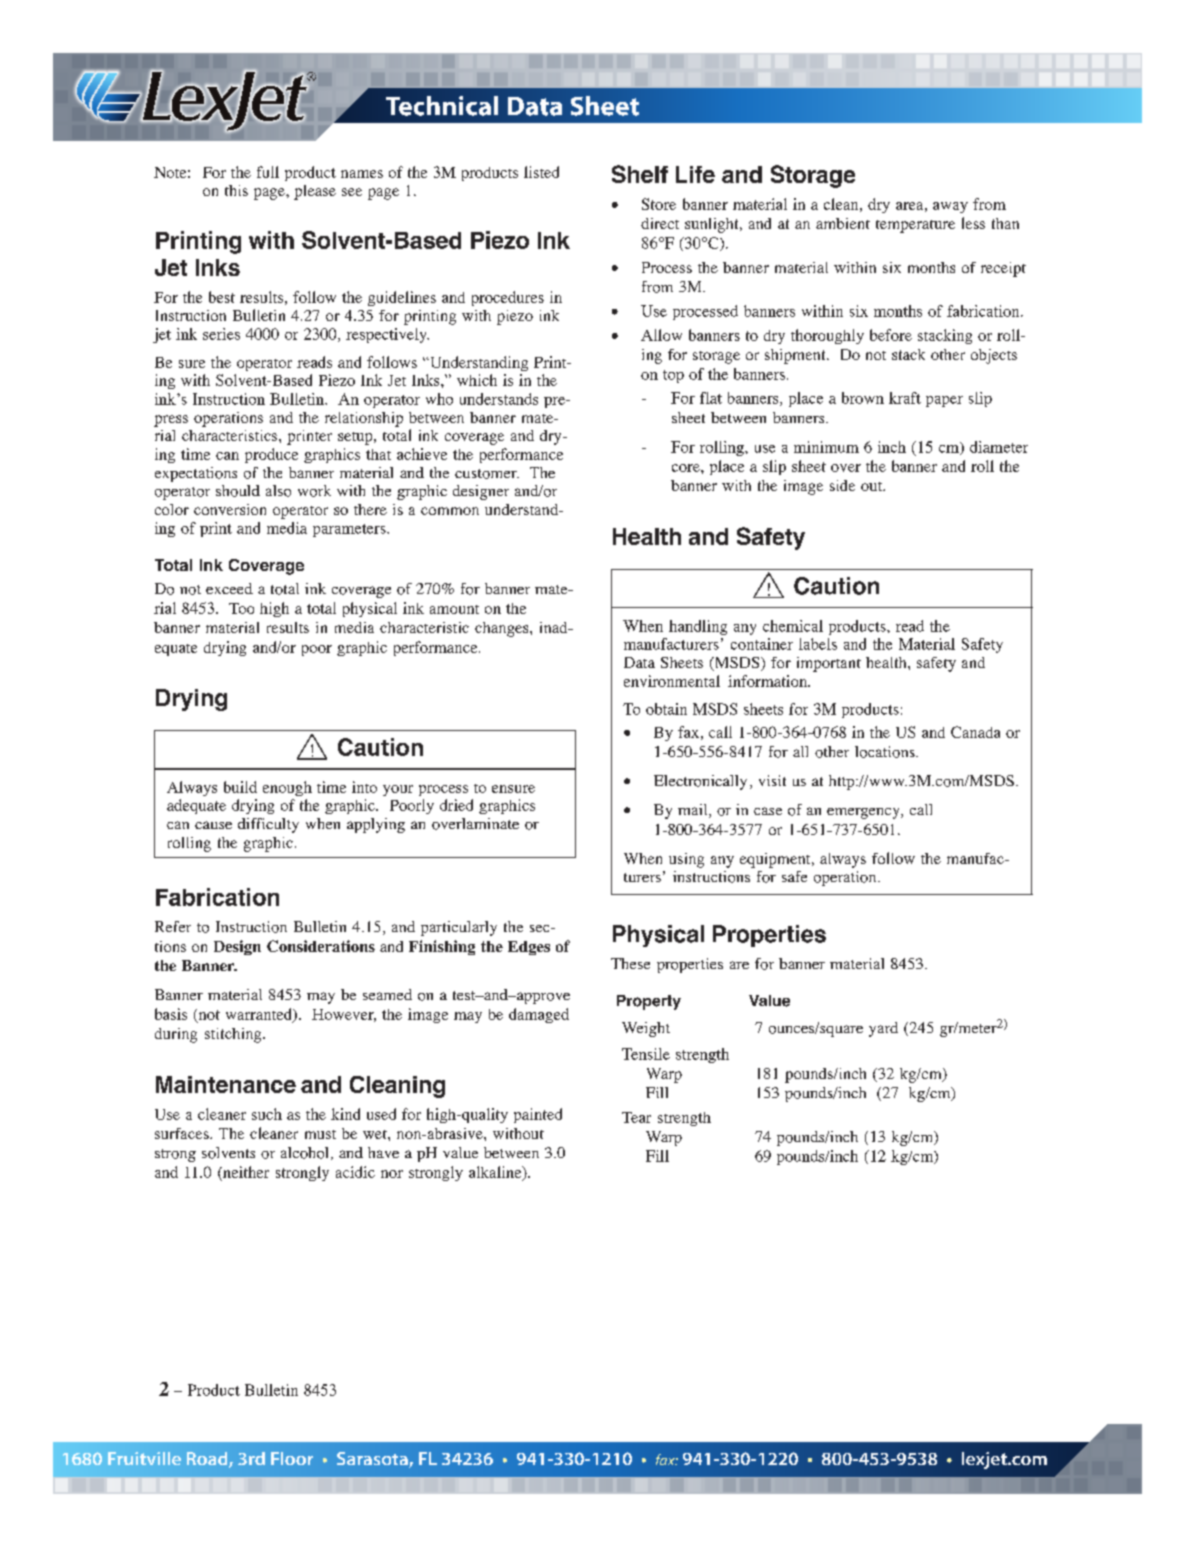  Describe the element at coordinates (883, 1029) in the image. I see `yard` at that location.
